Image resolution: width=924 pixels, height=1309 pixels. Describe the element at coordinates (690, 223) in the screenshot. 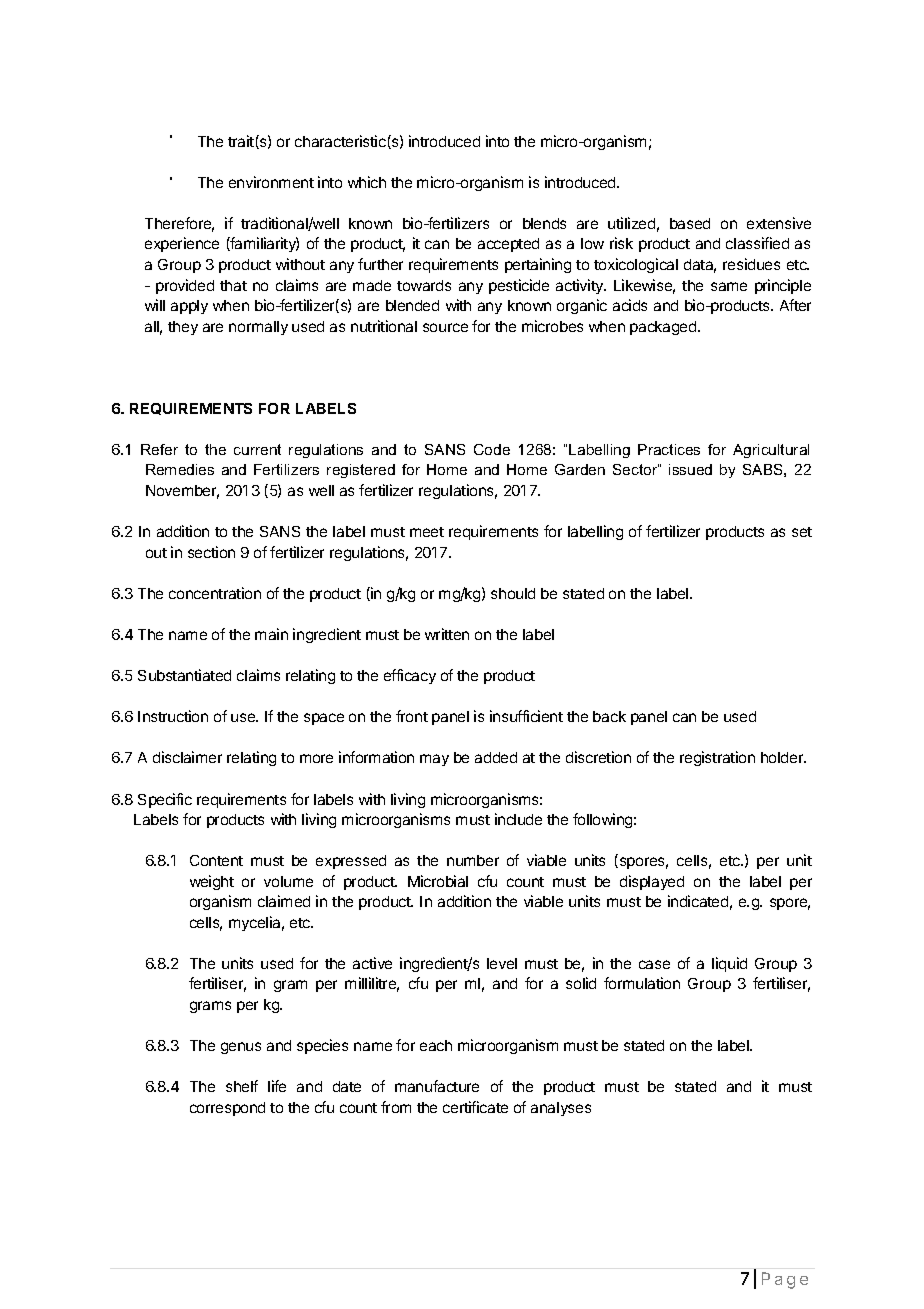

I see `based` at that location.
